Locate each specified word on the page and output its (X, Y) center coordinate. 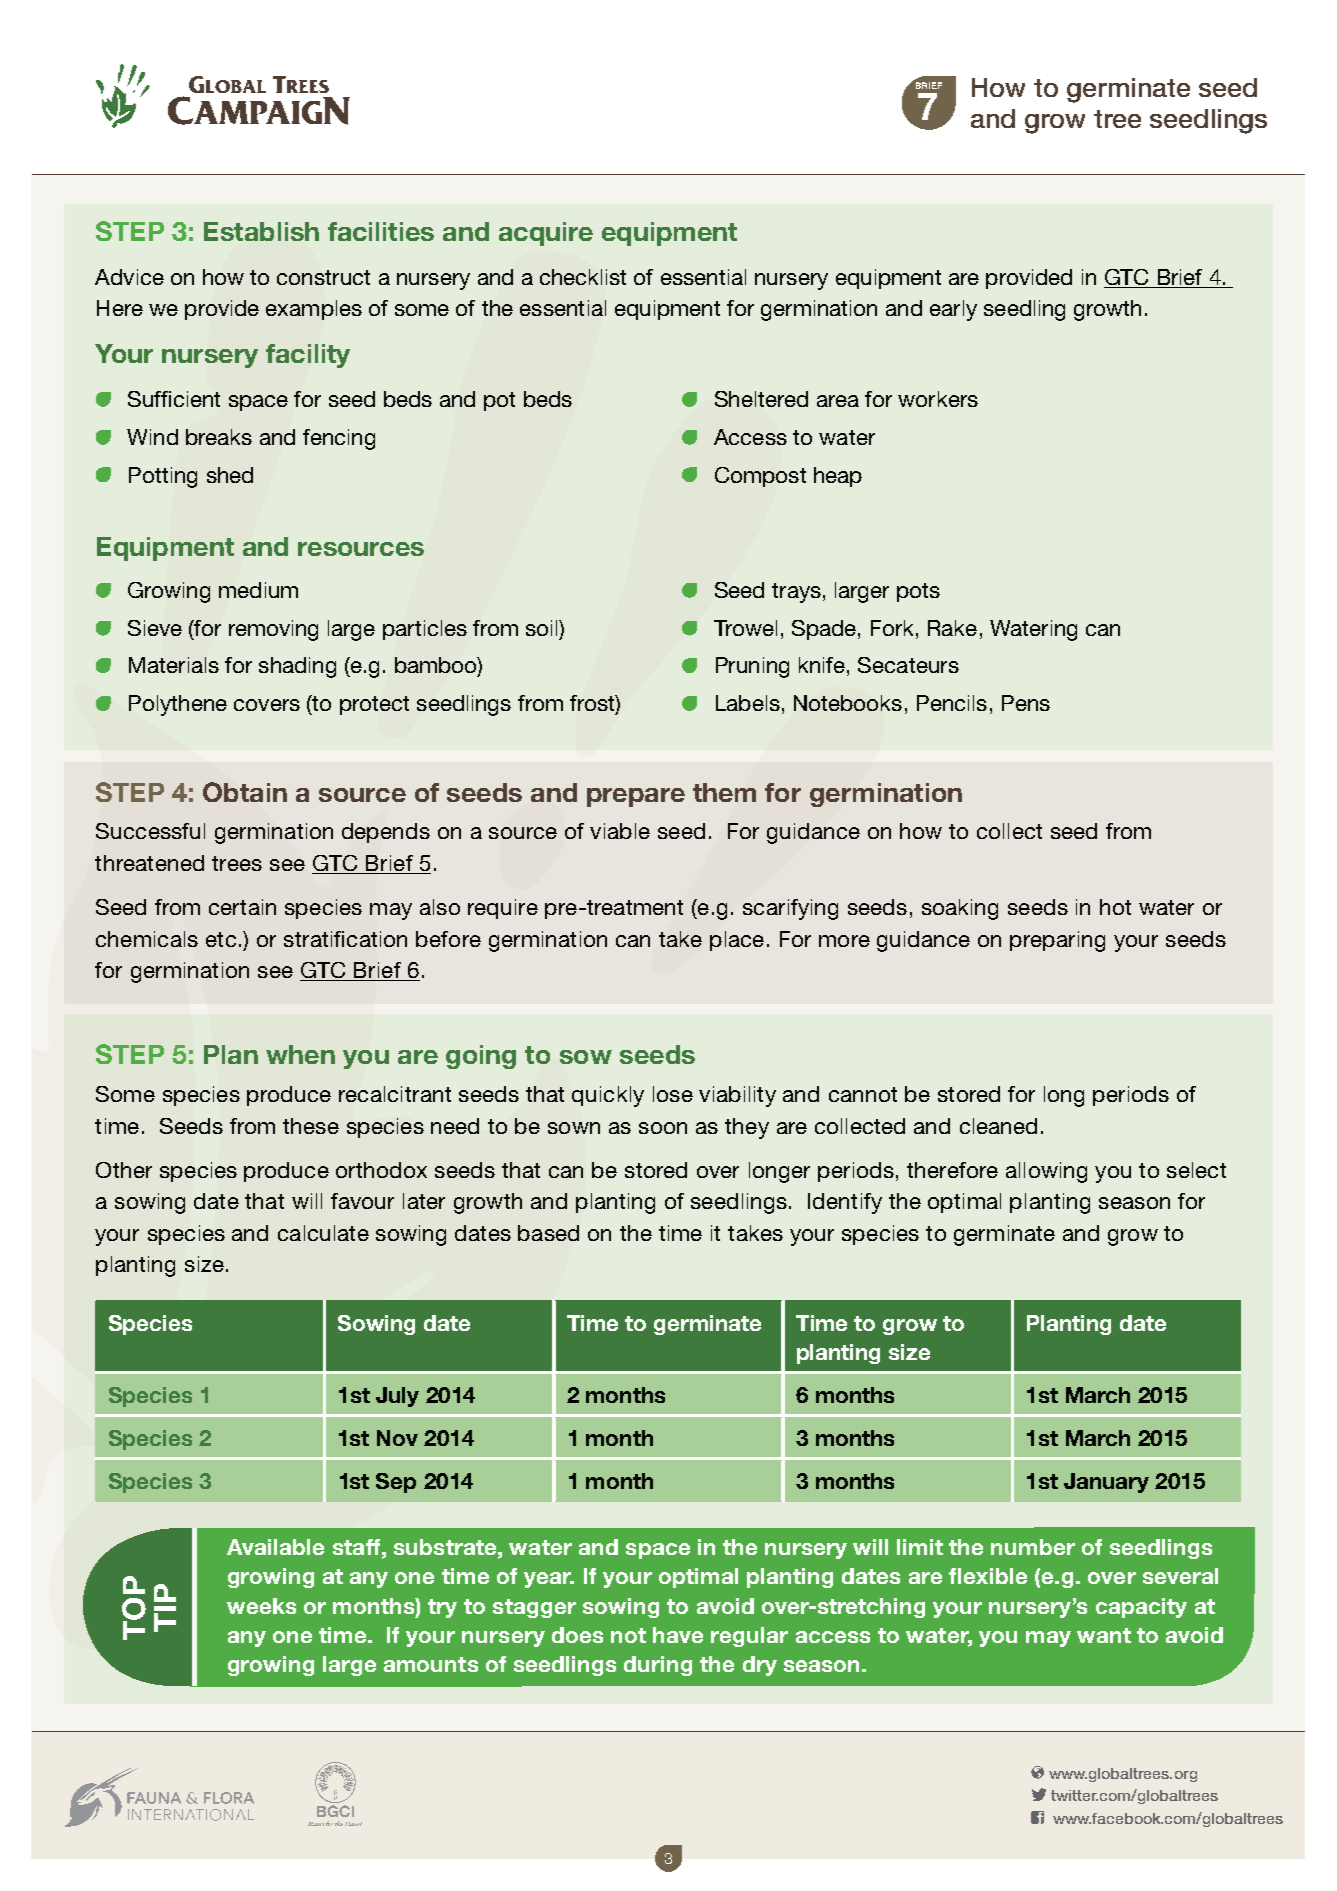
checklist (583, 277)
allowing (1046, 1172)
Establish (261, 231)
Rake (952, 628)
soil (543, 628)
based (548, 1233)
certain (242, 907)
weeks (261, 1606)
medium (258, 590)
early (953, 310)
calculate (323, 1233)
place (737, 941)
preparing (1057, 941)
